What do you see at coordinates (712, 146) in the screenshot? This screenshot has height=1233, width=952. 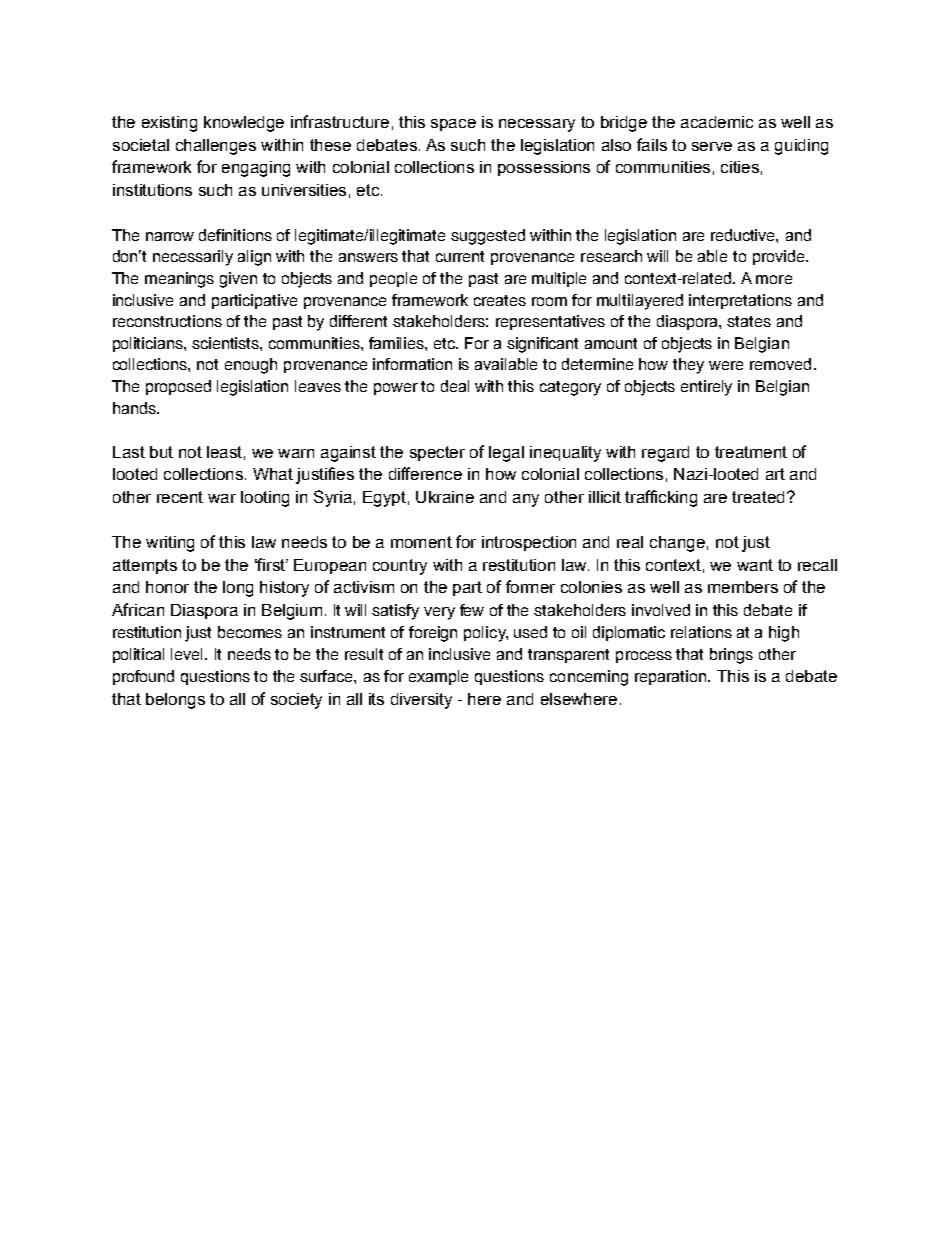 I see `serve` at bounding box center [712, 146].
